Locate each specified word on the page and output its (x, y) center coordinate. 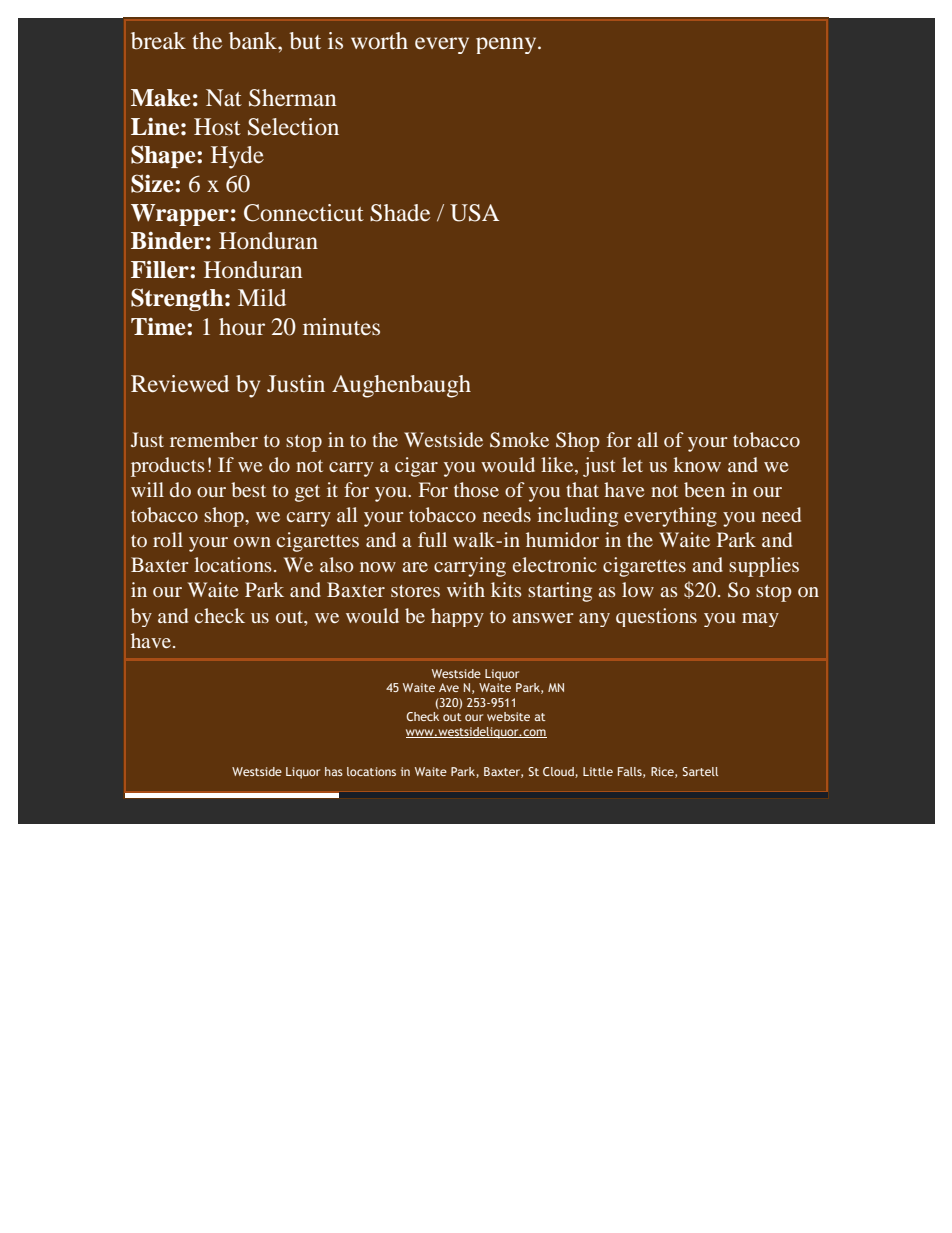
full (432, 539)
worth (379, 40)
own (252, 542)
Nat (224, 97)
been (704, 489)
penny (507, 45)
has (334, 771)
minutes (341, 326)
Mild (262, 297)
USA (474, 213)
